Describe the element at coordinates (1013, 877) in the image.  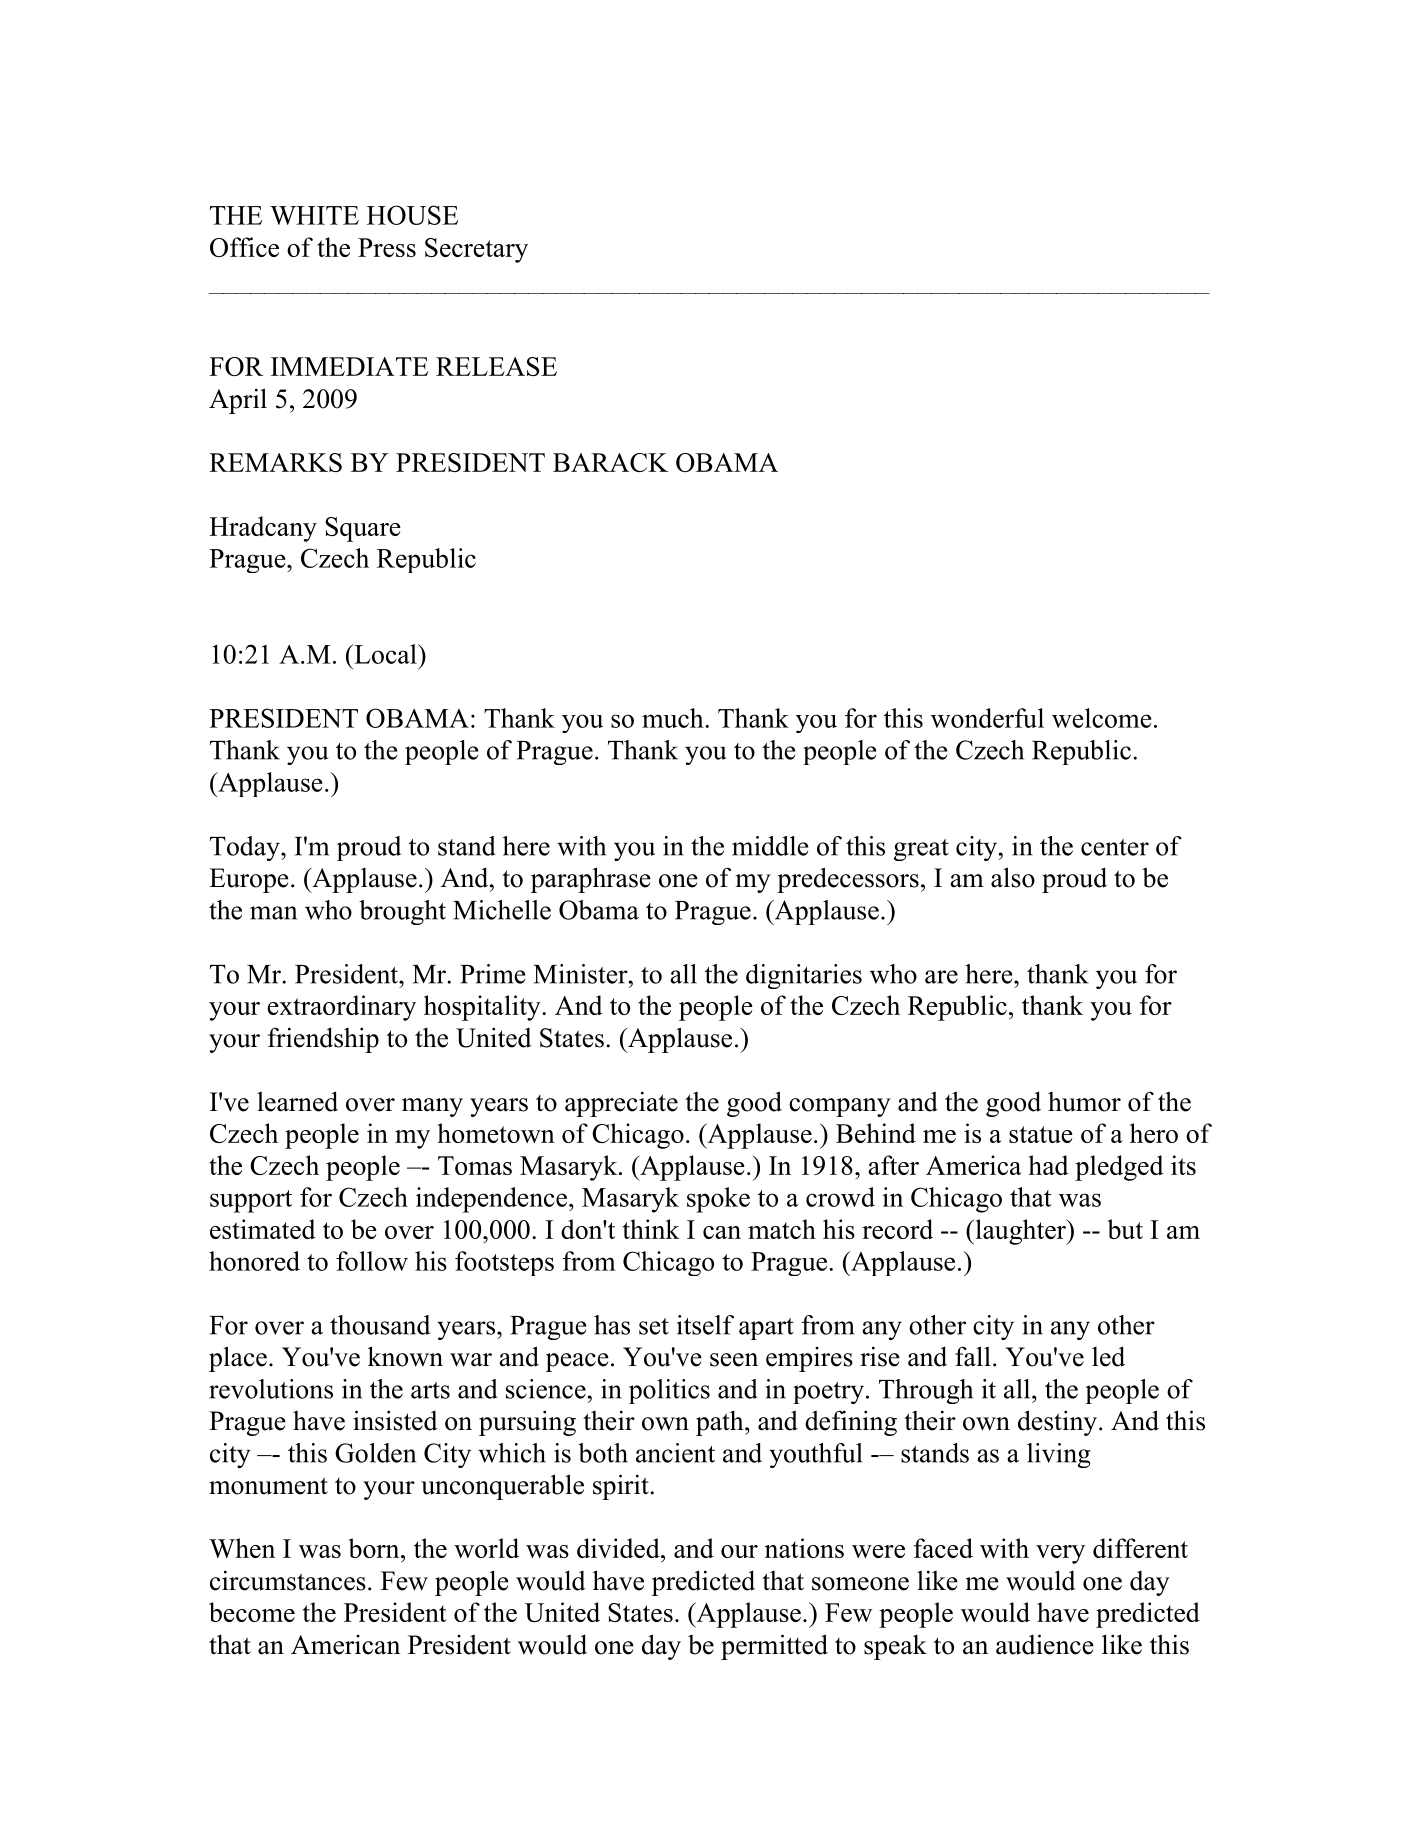
I see `also` at that location.
